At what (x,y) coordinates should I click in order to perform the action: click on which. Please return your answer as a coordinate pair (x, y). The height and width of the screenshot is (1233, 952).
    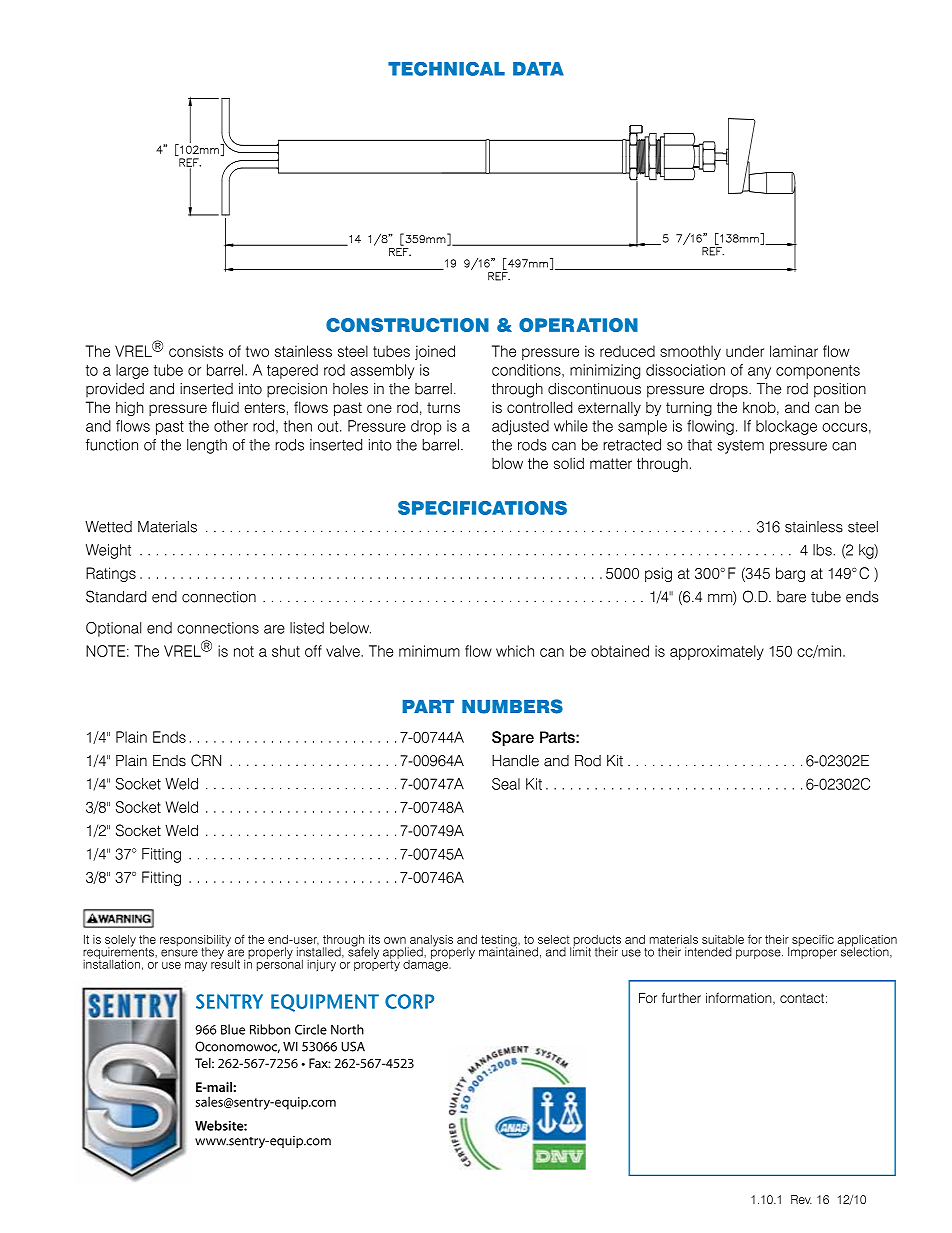
    Looking at the image, I should click on (515, 651).
